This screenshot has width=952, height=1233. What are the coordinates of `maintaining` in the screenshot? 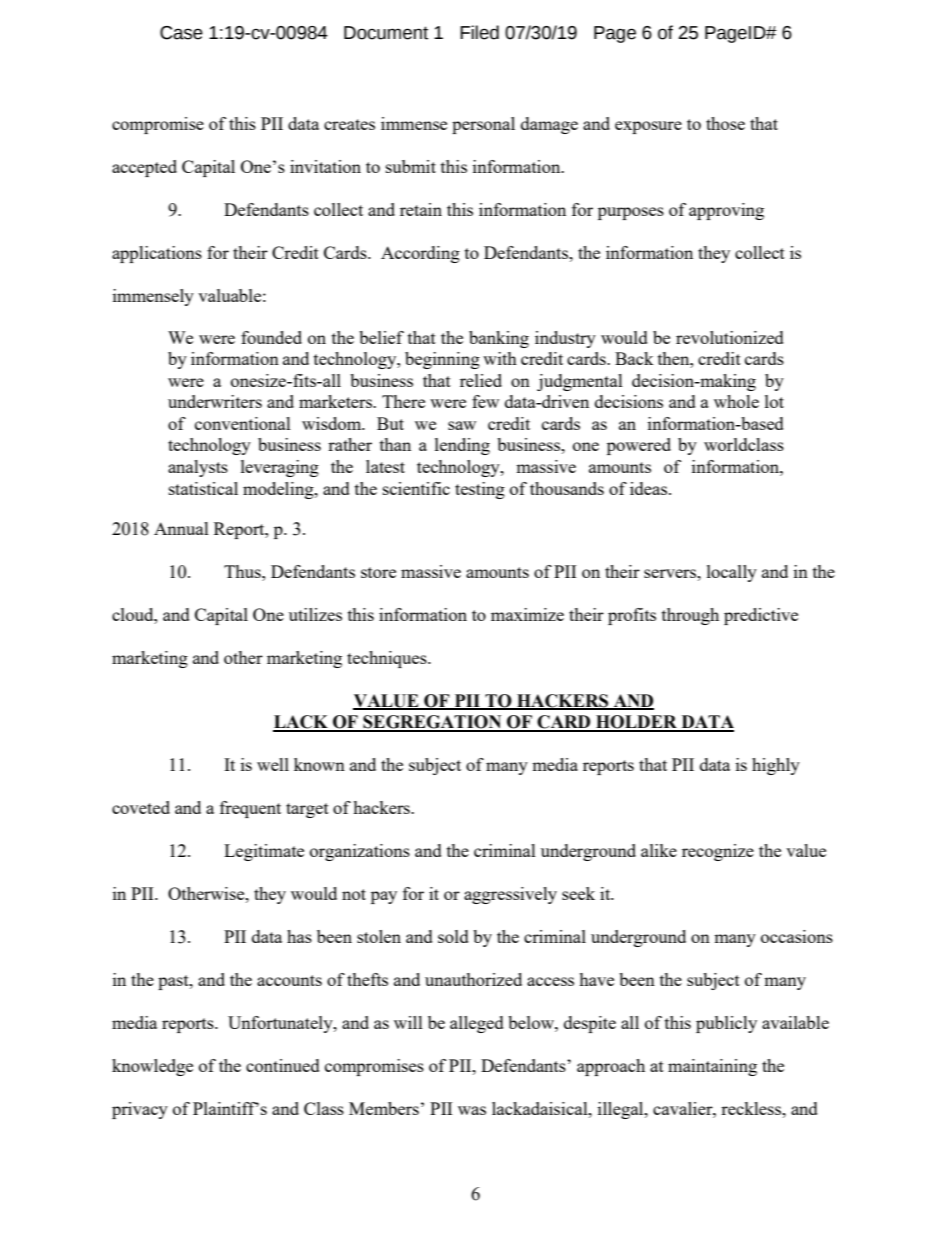 It's located at (712, 1067).
